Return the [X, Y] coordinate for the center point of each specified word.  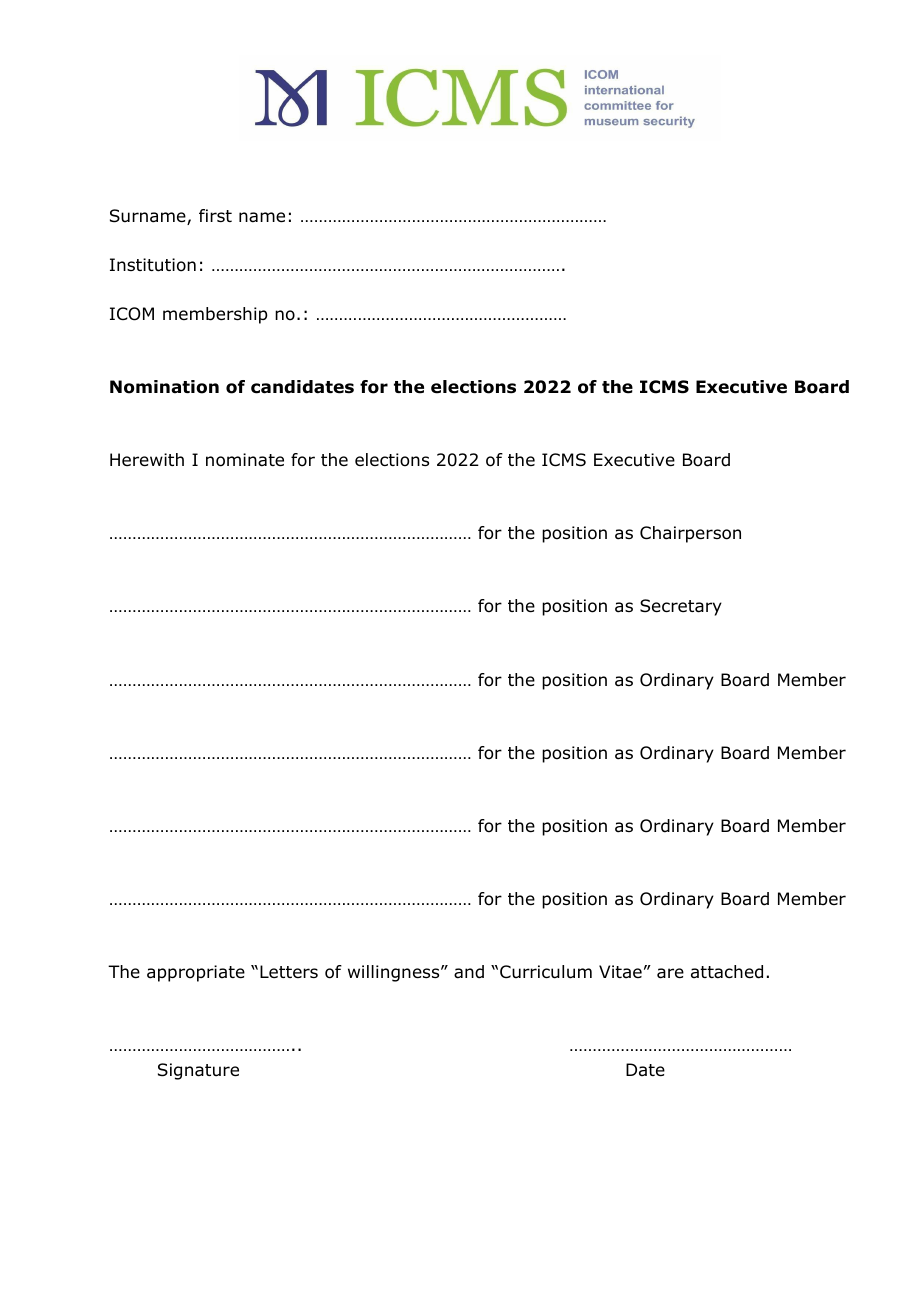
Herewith [147, 460]
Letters [289, 971]
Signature [198, 1071]
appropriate [196, 973]
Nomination [164, 387]
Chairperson [690, 534]
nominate [245, 460]
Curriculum [546, 972]
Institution [153, 265]
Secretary [681, 607]
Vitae [620, 971]
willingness [395, 973]
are [670, 973]
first [215, 215]
